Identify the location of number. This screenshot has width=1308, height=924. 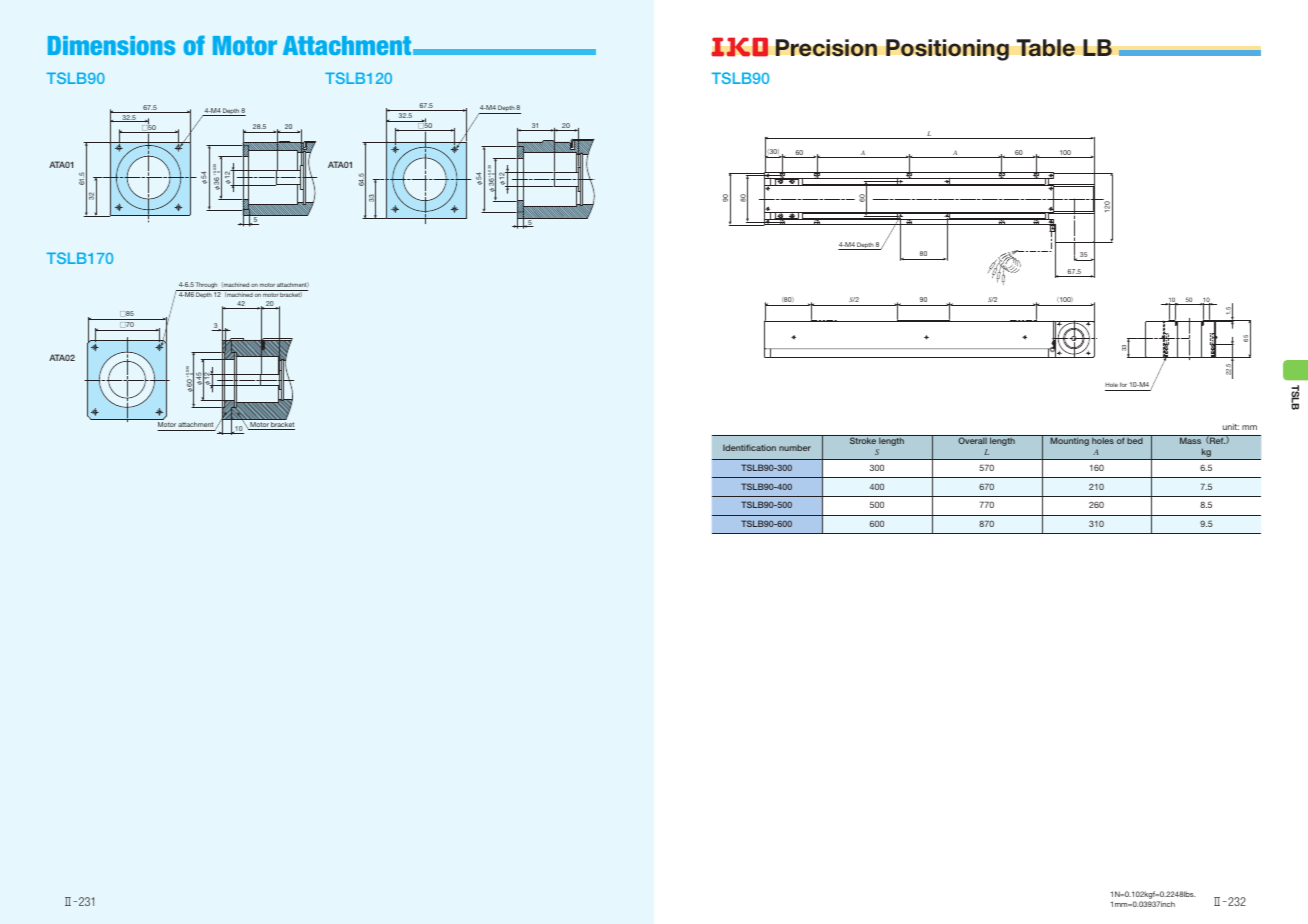
(795, 448).
